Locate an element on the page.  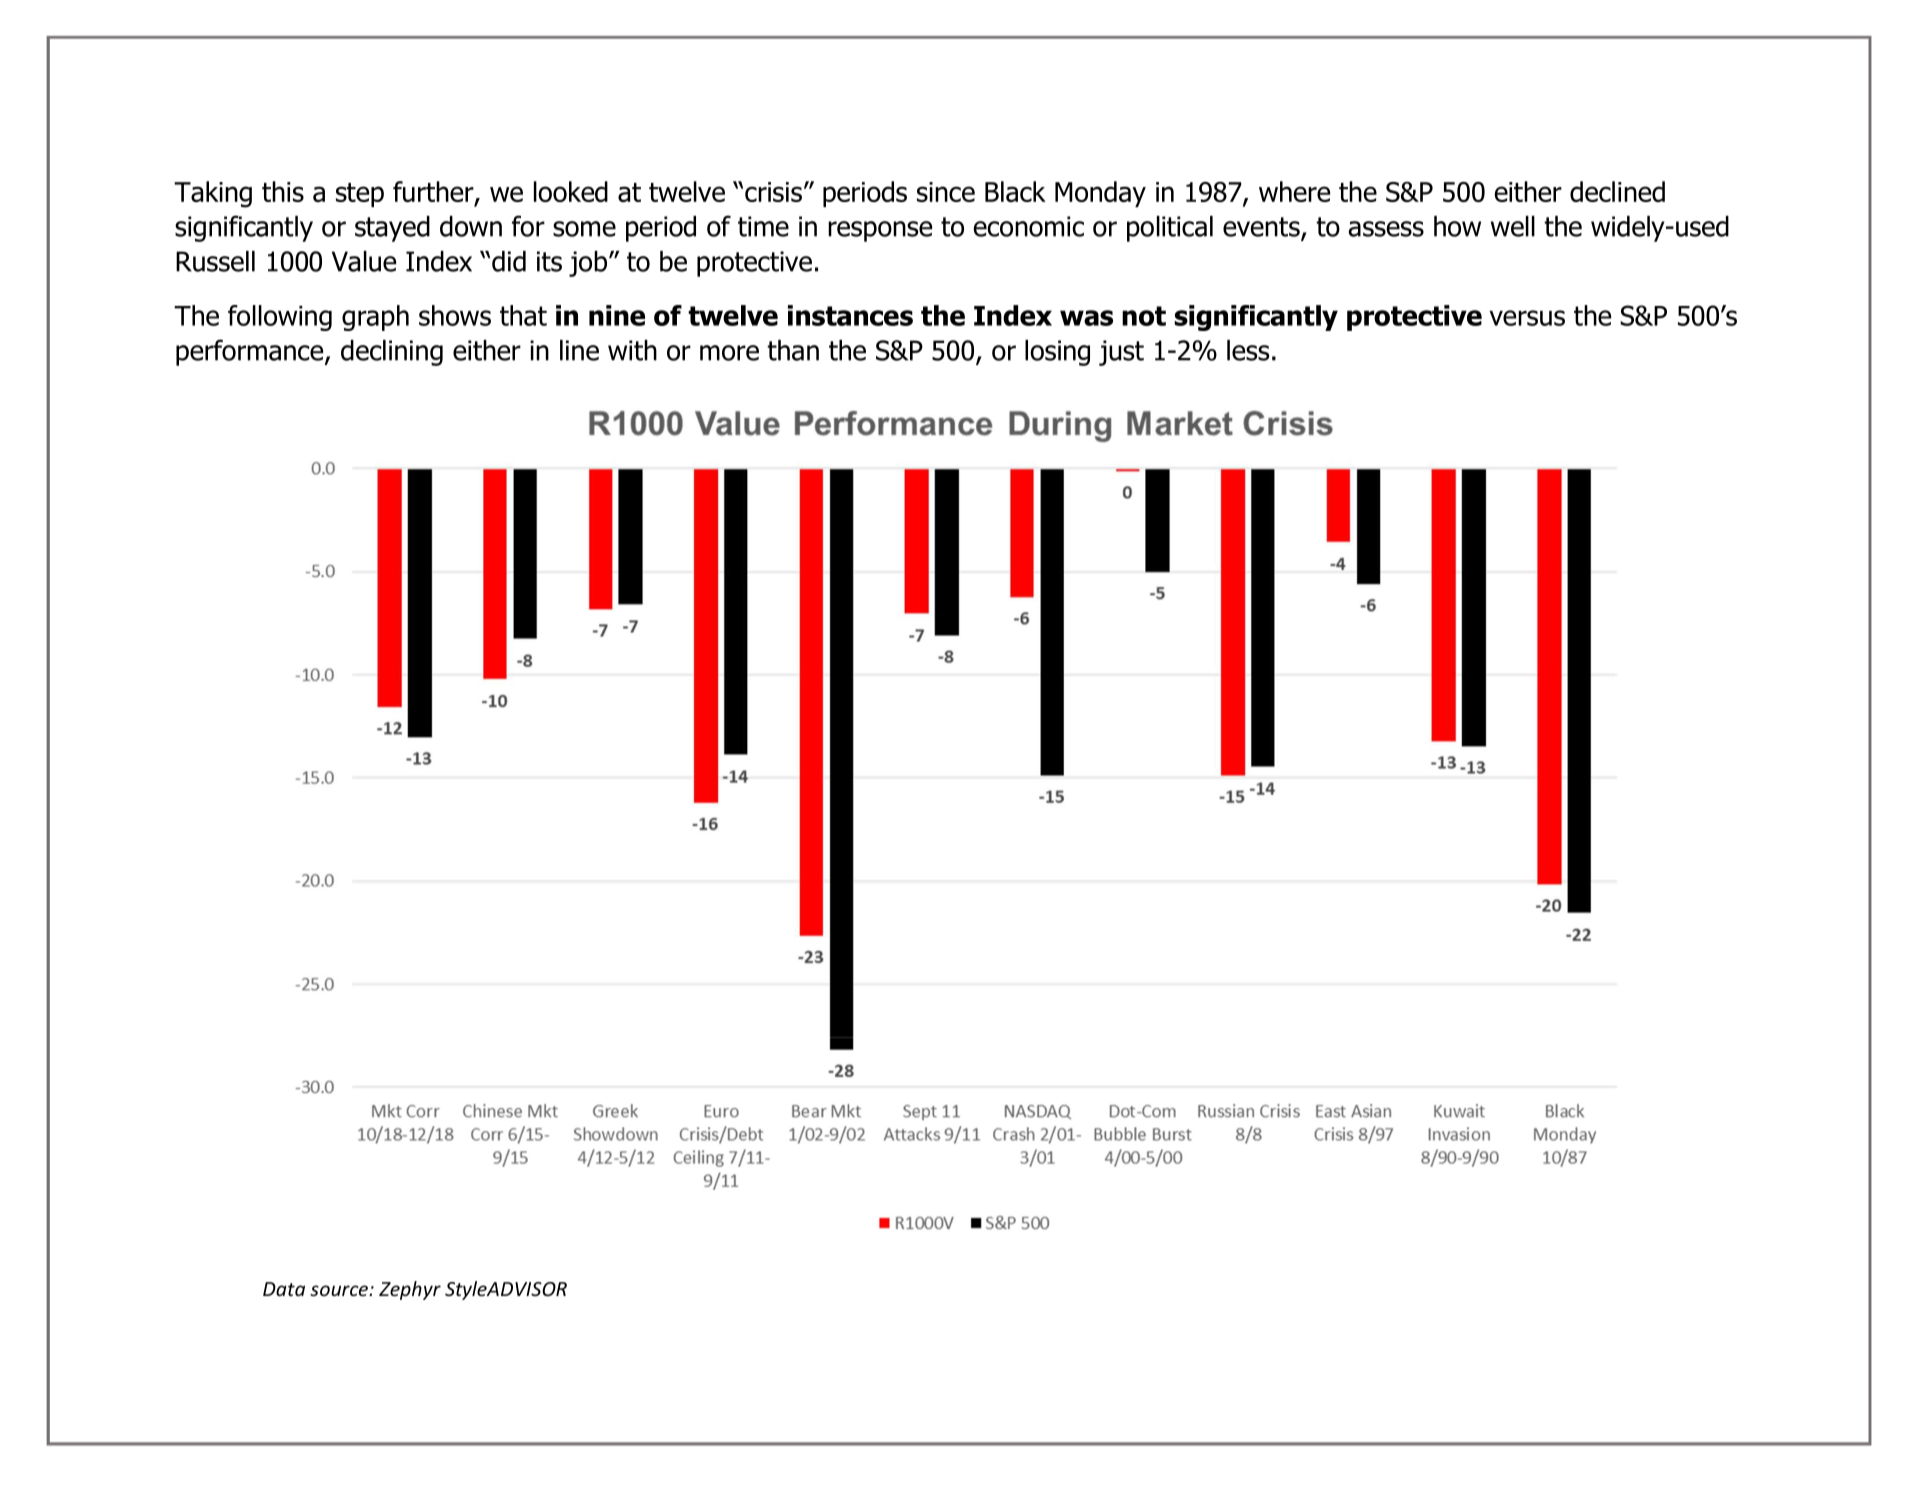
response is located at coordinates (880, 231).
